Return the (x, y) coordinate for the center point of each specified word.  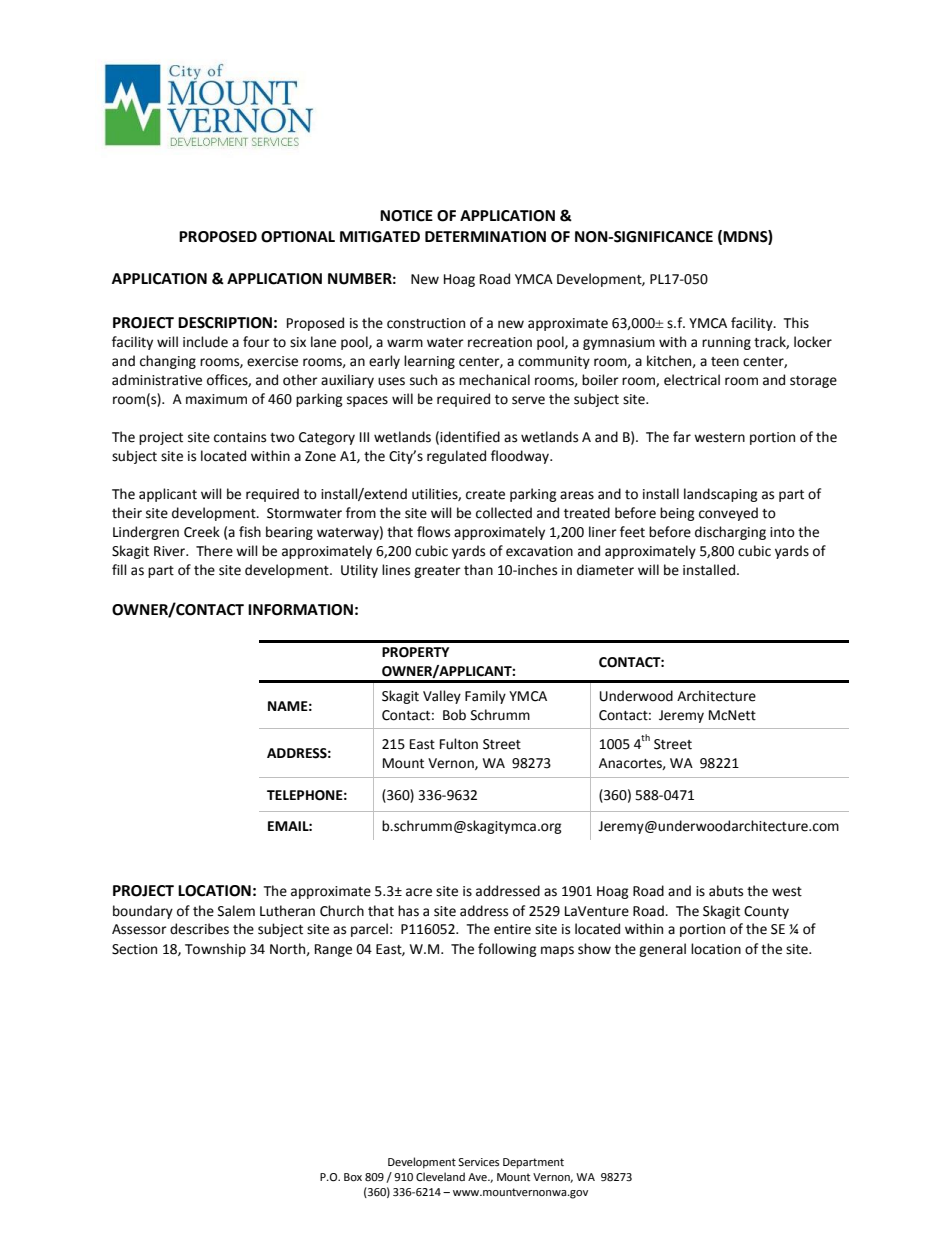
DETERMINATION (485, 237)
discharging (730, 533)
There (214, 551)
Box (353, 1177)
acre (419, 892)
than (478, 570)
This (796, 323)
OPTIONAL (298, 237)
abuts (726, 891)
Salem (236, 911)
